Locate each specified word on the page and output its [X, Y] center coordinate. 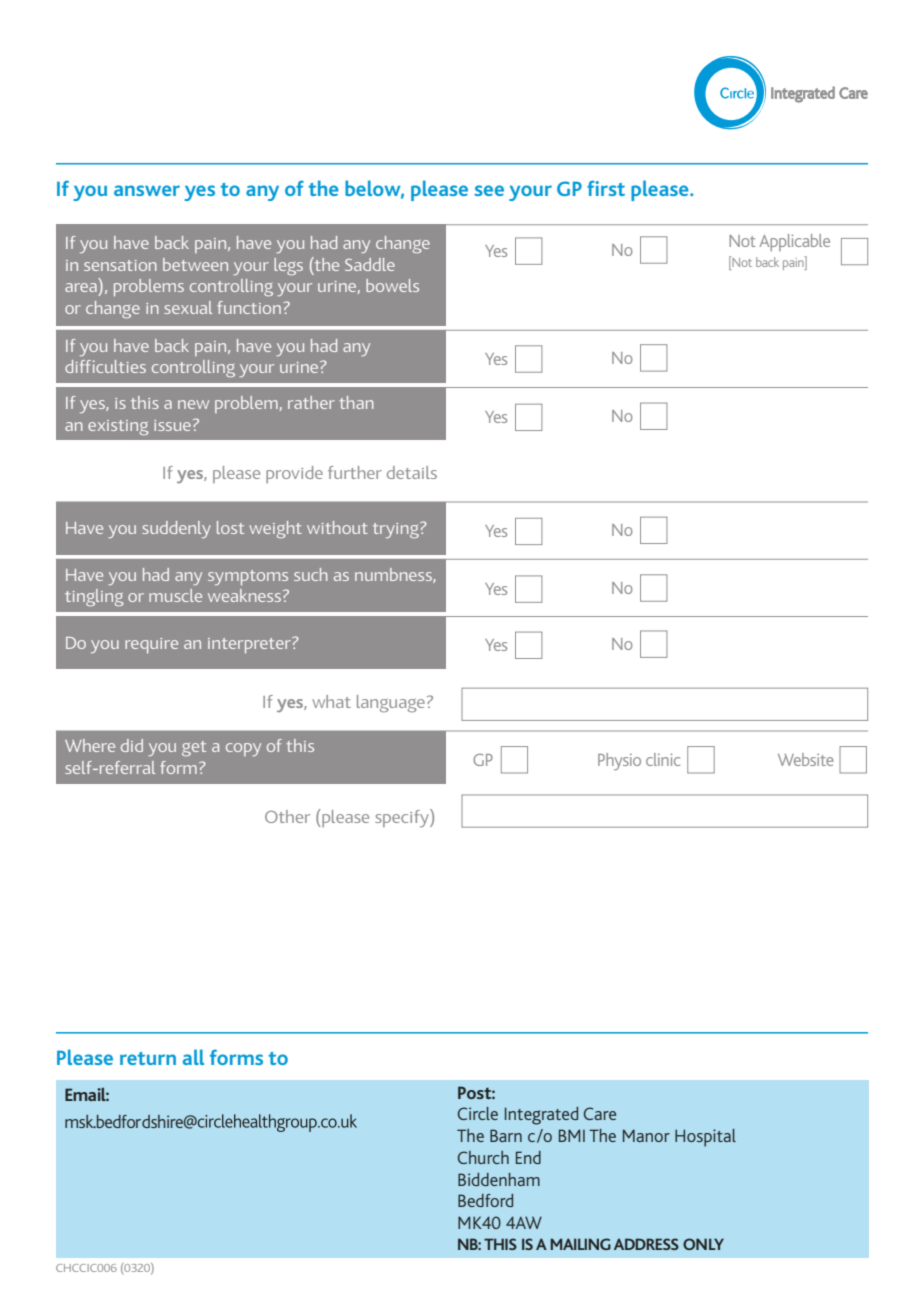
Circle [478, 1113]
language [391, 704]
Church [483, 1157]
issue [172, 425]
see [489, 190]
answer [147, 190]
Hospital [705, 1138]
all [193, 1057]
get [194, 748]
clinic [663, 759]
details [412, 472]
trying [397, 530]
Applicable [794, 242]
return [148, 1058]
